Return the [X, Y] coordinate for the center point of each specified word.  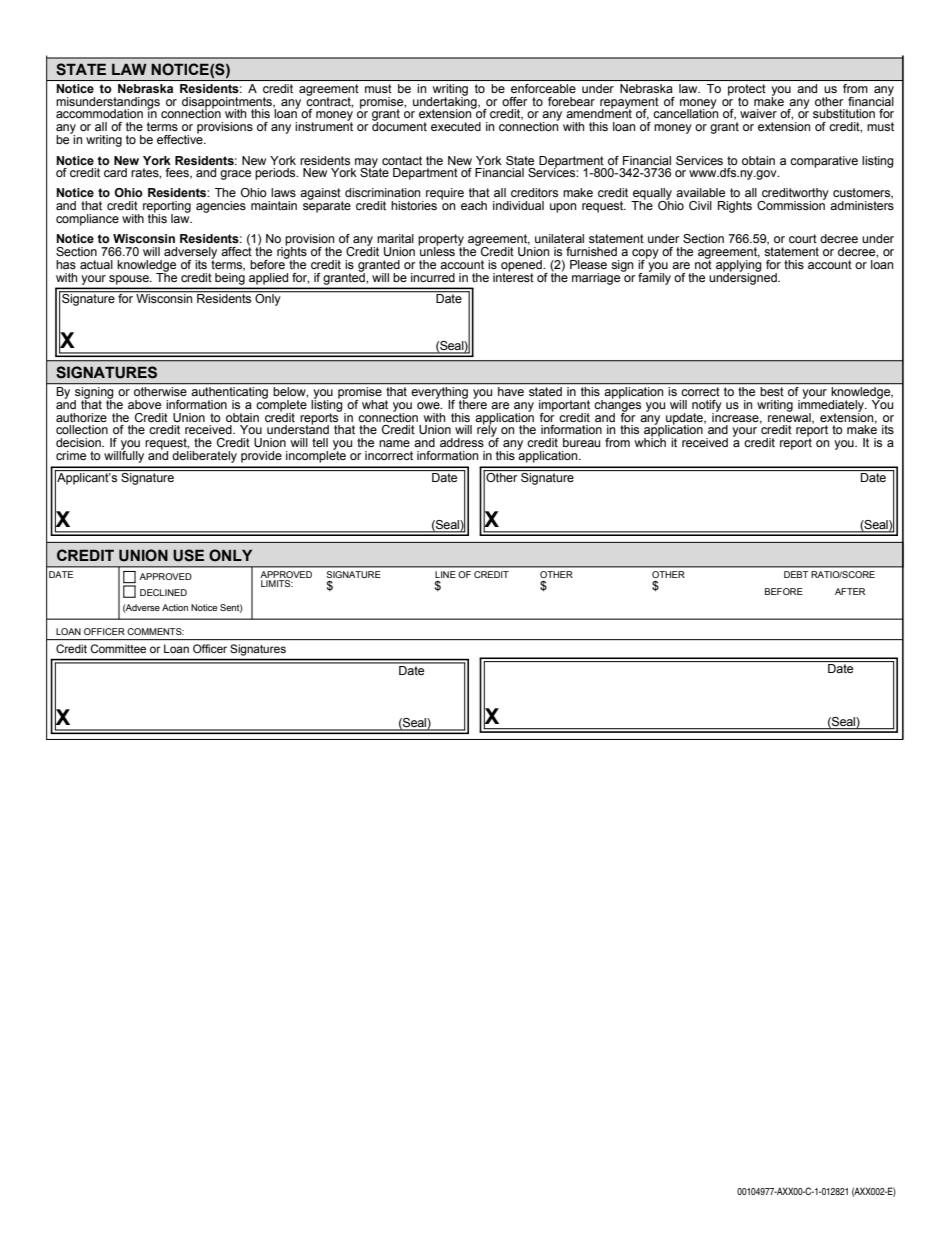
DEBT [796, 574]
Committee [118, 648]
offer [515, 101]
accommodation [99, 113]
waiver [758, 113]
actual [96, 264]
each [474, 205]
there [473, 403]
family [654, 277]
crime [71, 455]
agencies [221, 207]
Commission [791, 204]
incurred [433, 277]
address [462, 442]
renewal [790, 417]
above [144, 404]
